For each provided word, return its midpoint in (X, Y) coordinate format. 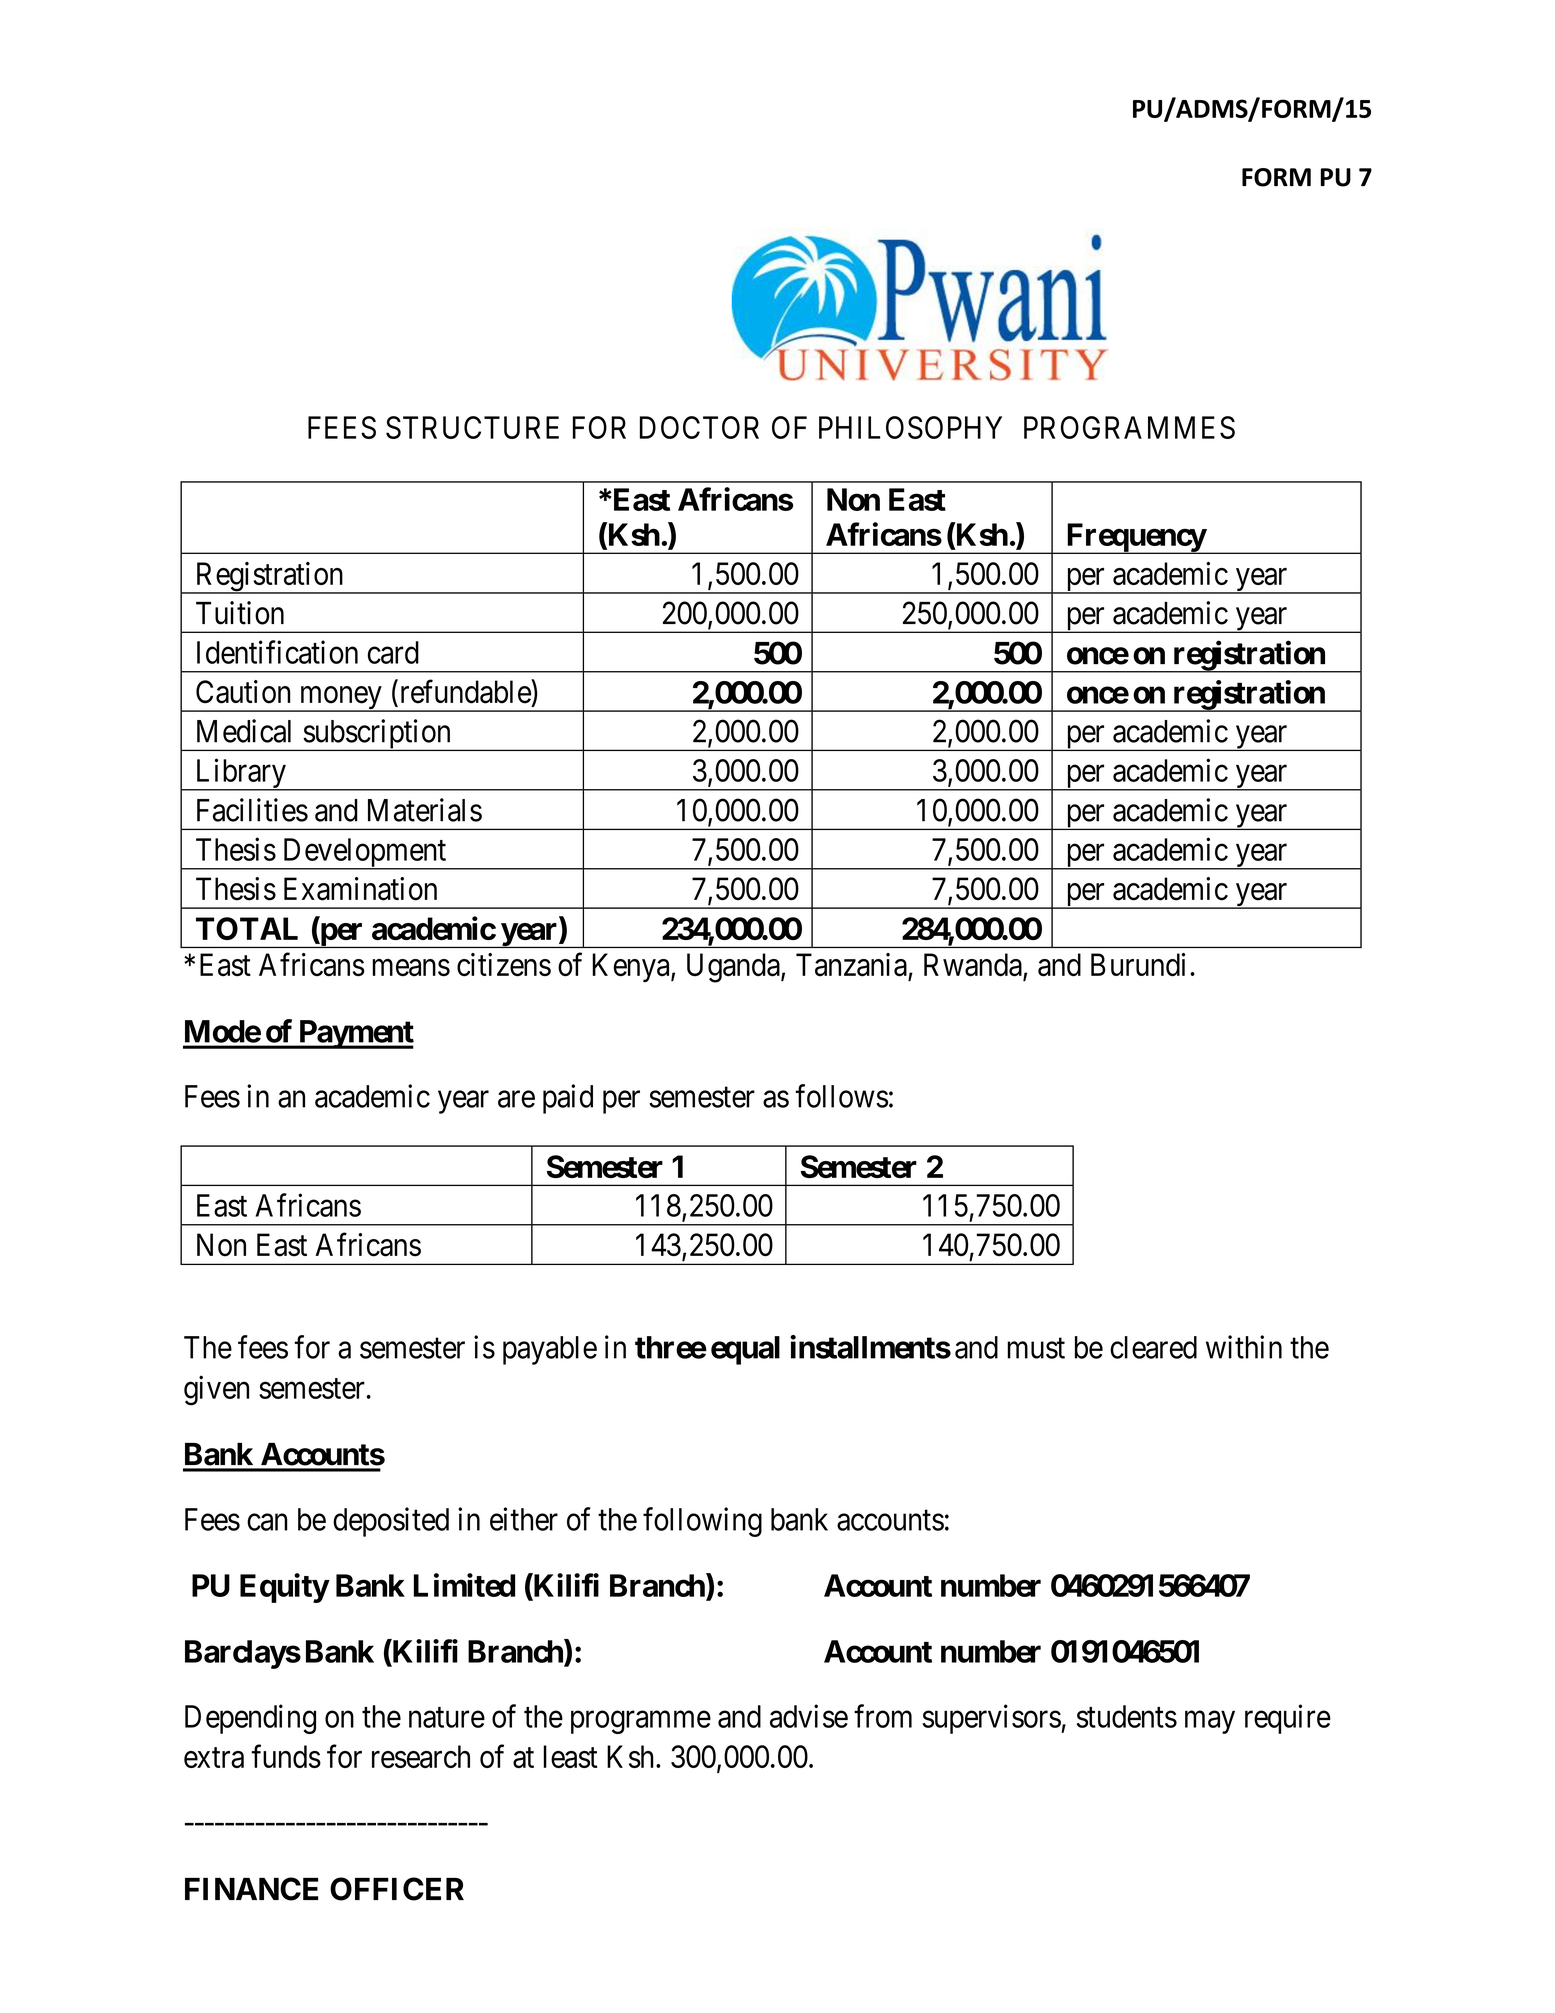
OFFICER (397, 1889)
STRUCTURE (472, 427)
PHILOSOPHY (910, 427)
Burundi (1138, 965)
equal (745, 1350)
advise (809, 1716)
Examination (360, 889)
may (1210, 1722)
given (216, 1390)
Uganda (734, 968)
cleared (1153, 1347)
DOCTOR (699, 427)
